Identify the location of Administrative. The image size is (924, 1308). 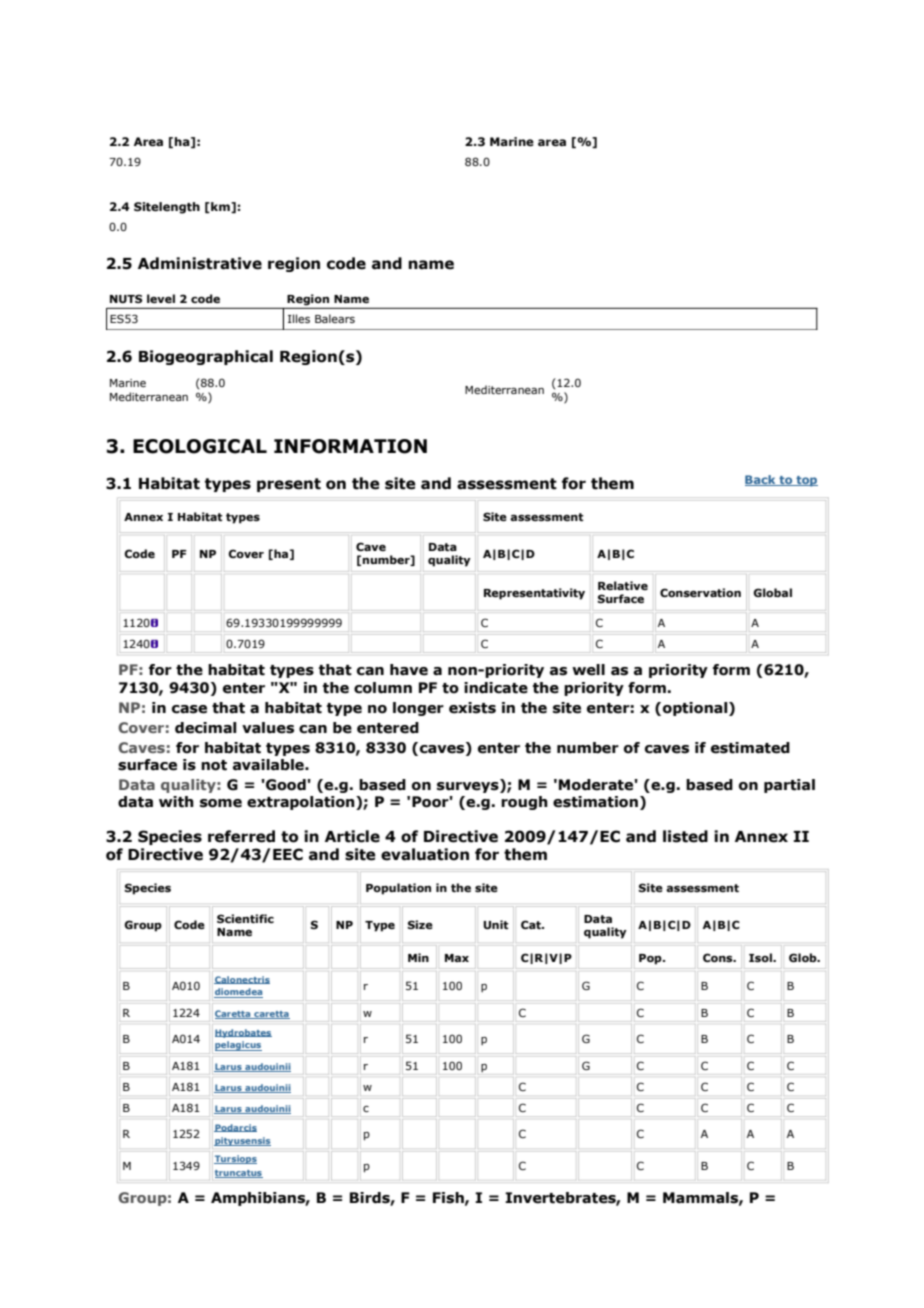
(200, 263).
